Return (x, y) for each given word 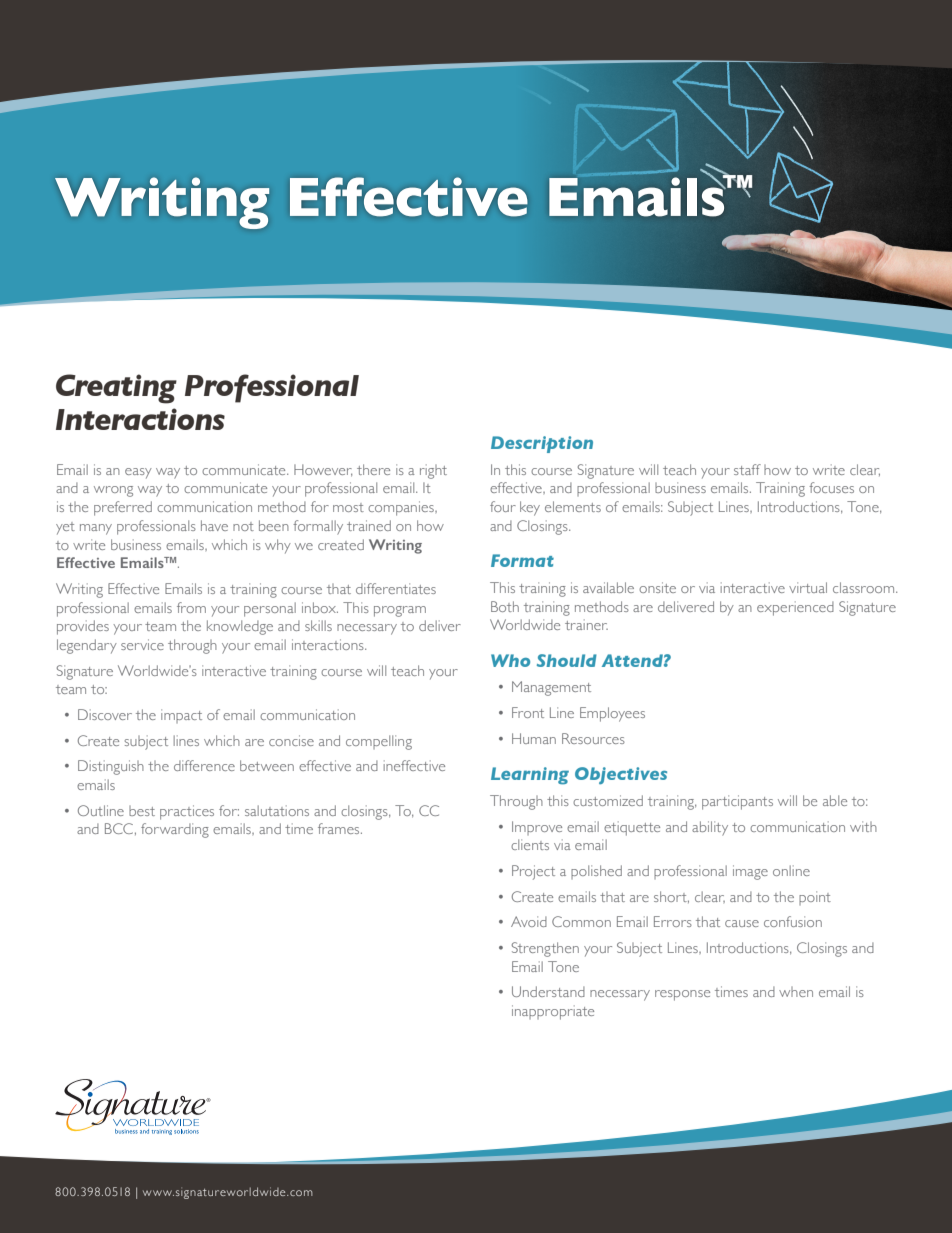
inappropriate (553, 1012)
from (191, 607)
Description (542, 444)
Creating (116, 389)
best (142, 811)
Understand (548, 991)
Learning (530, 776)
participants (737, 802)
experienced (795, 608)
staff (747, 469)
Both (505, 606)
